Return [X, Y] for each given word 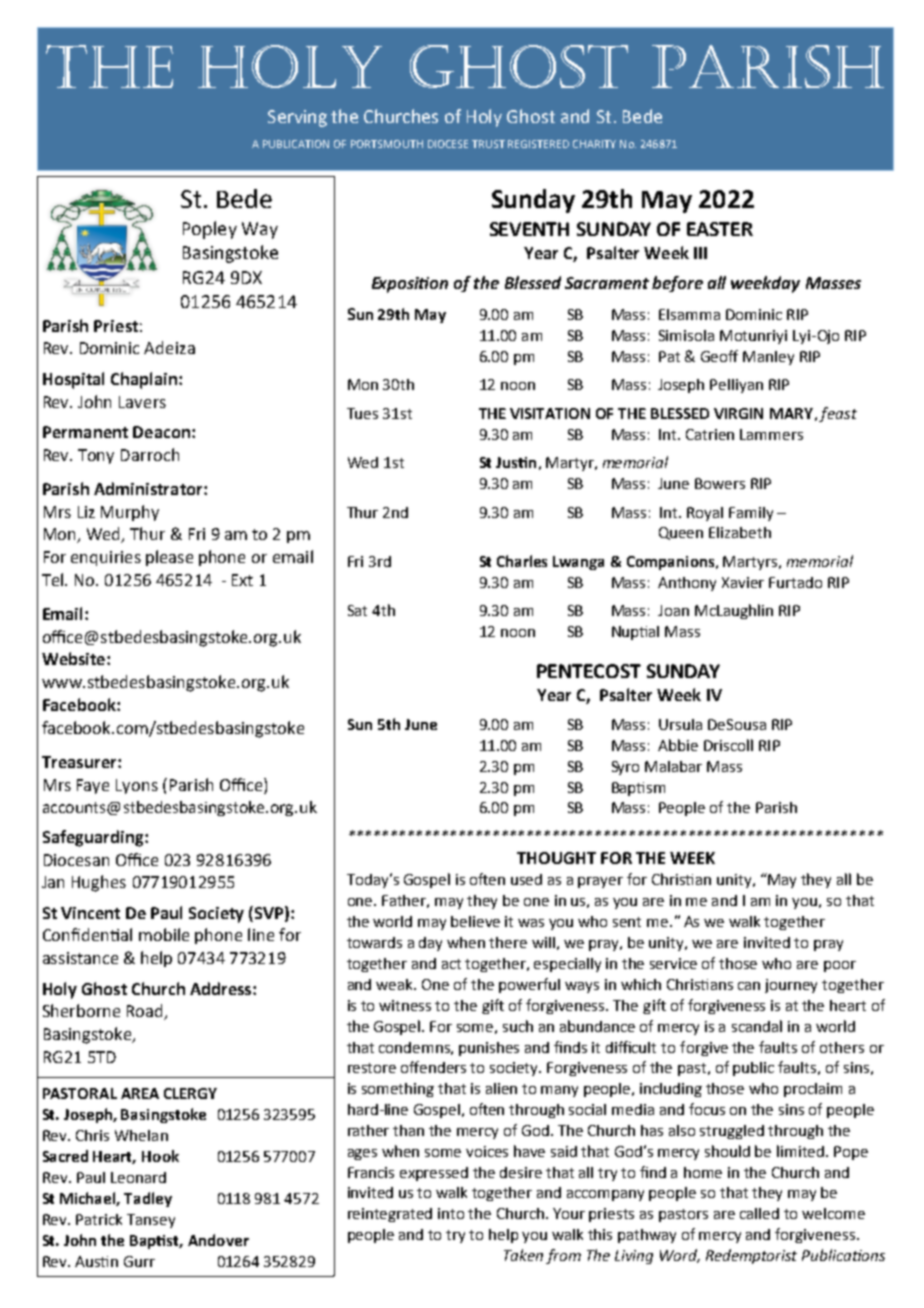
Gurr [139, 1261]
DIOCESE [448, 144]
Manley [768, 358]
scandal [757, 1026]
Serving [297, 118]
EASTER [720, 229]
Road [146, 1012]
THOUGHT [556, 858]
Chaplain [144, 380]
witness [405, 1005]
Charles [522, 561]
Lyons [137, 786]
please [169, 558]
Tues [362, 413]
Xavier [743, 582]
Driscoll [728, 745]
